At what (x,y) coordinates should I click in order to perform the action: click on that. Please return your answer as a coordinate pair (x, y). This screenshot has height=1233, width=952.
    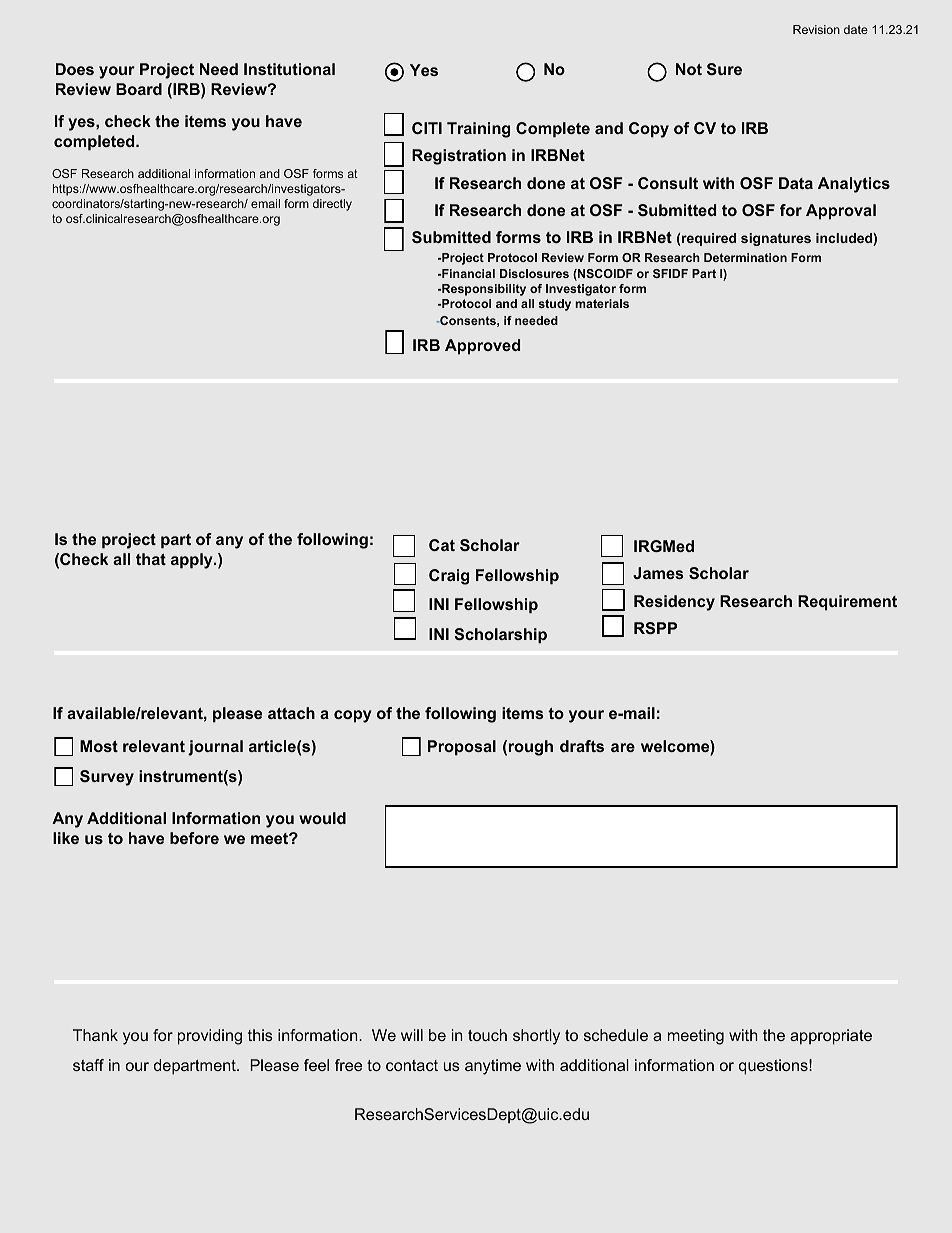
    Looking at the image, I should click on (151, 559).
